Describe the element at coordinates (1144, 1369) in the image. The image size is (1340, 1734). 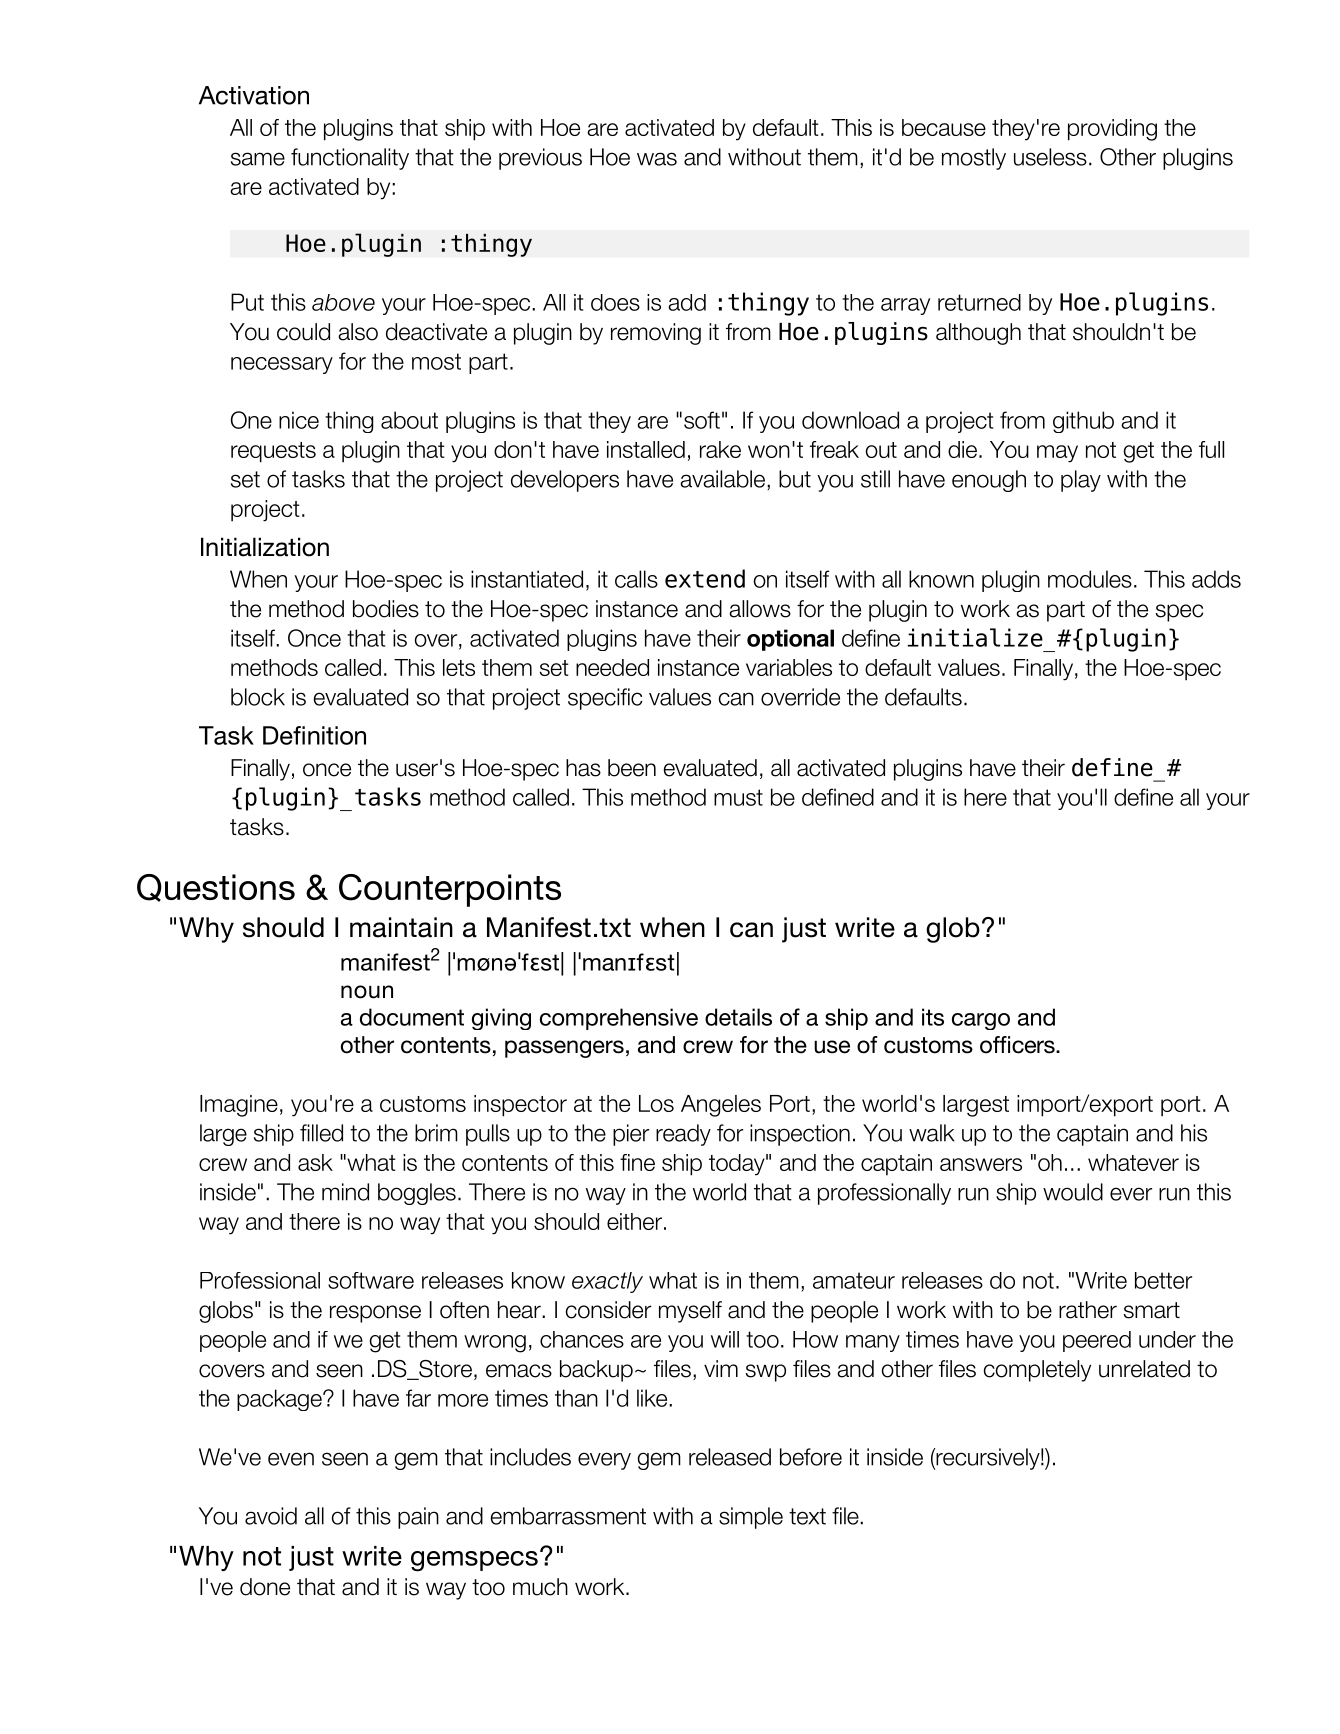
I see `unrelated` at that location.
